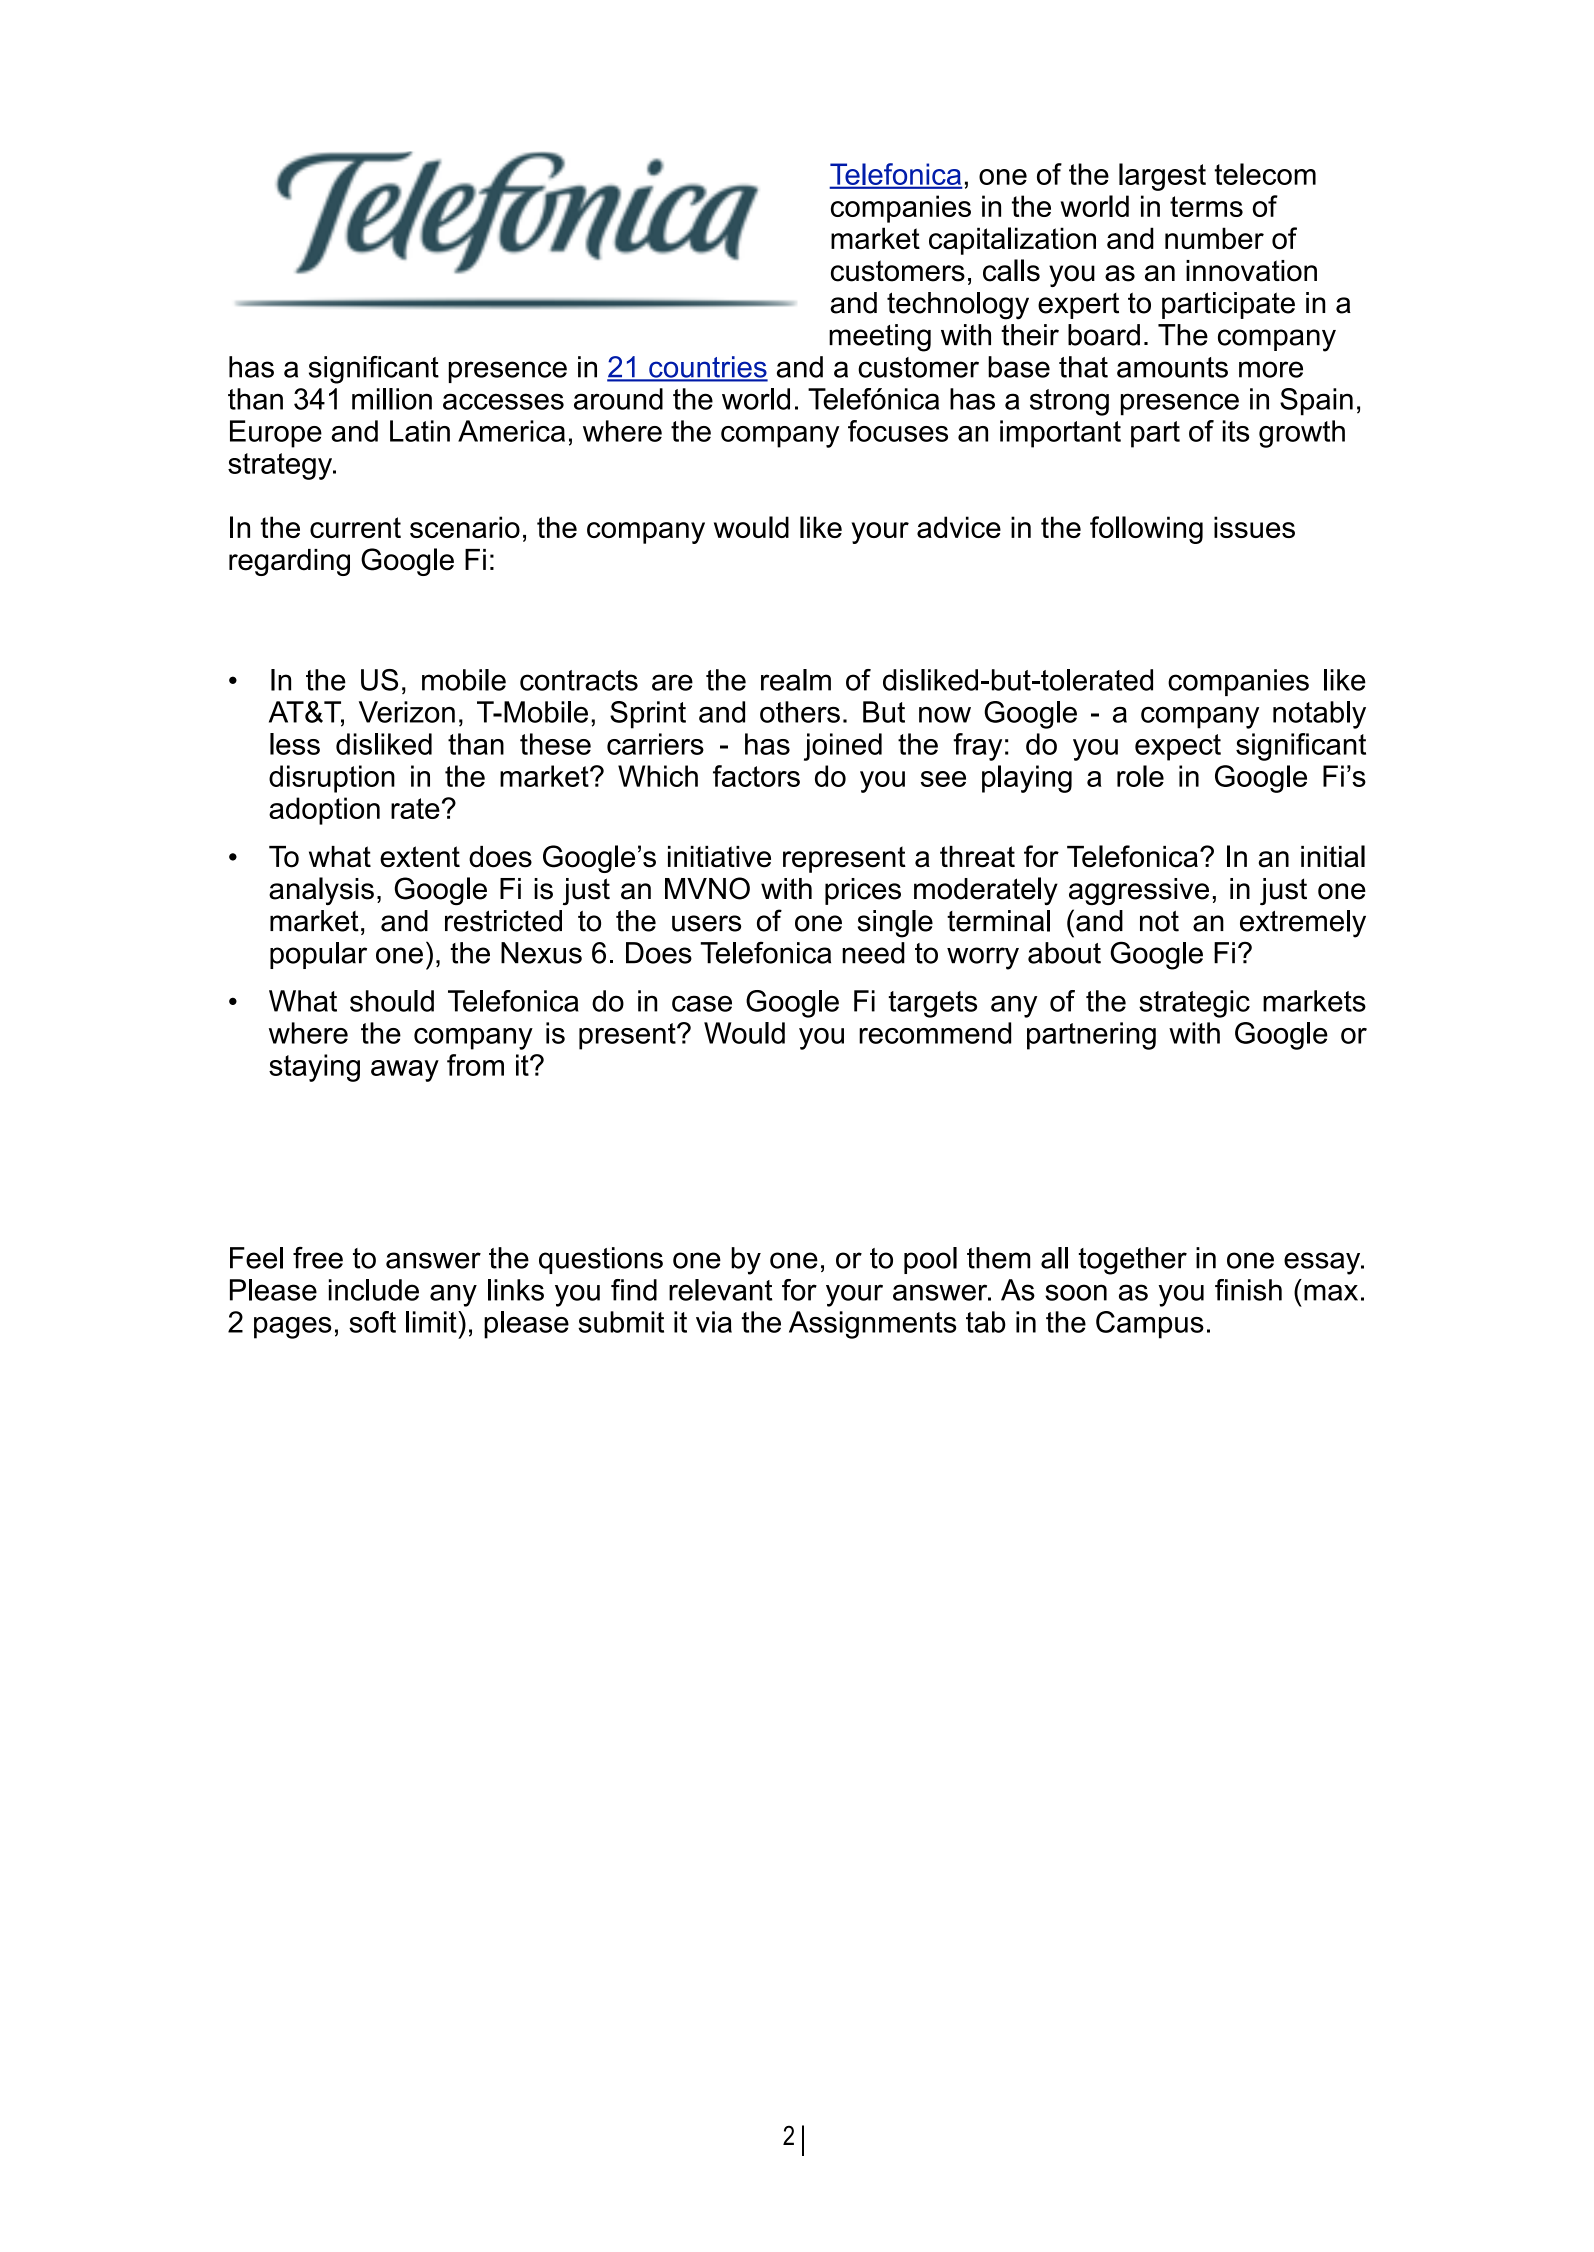 Image resolution: width=1594 pixels, height=2252 pixels. Describe the element at coordinates (1178, 747) in the document. I see `expect` at that location.
